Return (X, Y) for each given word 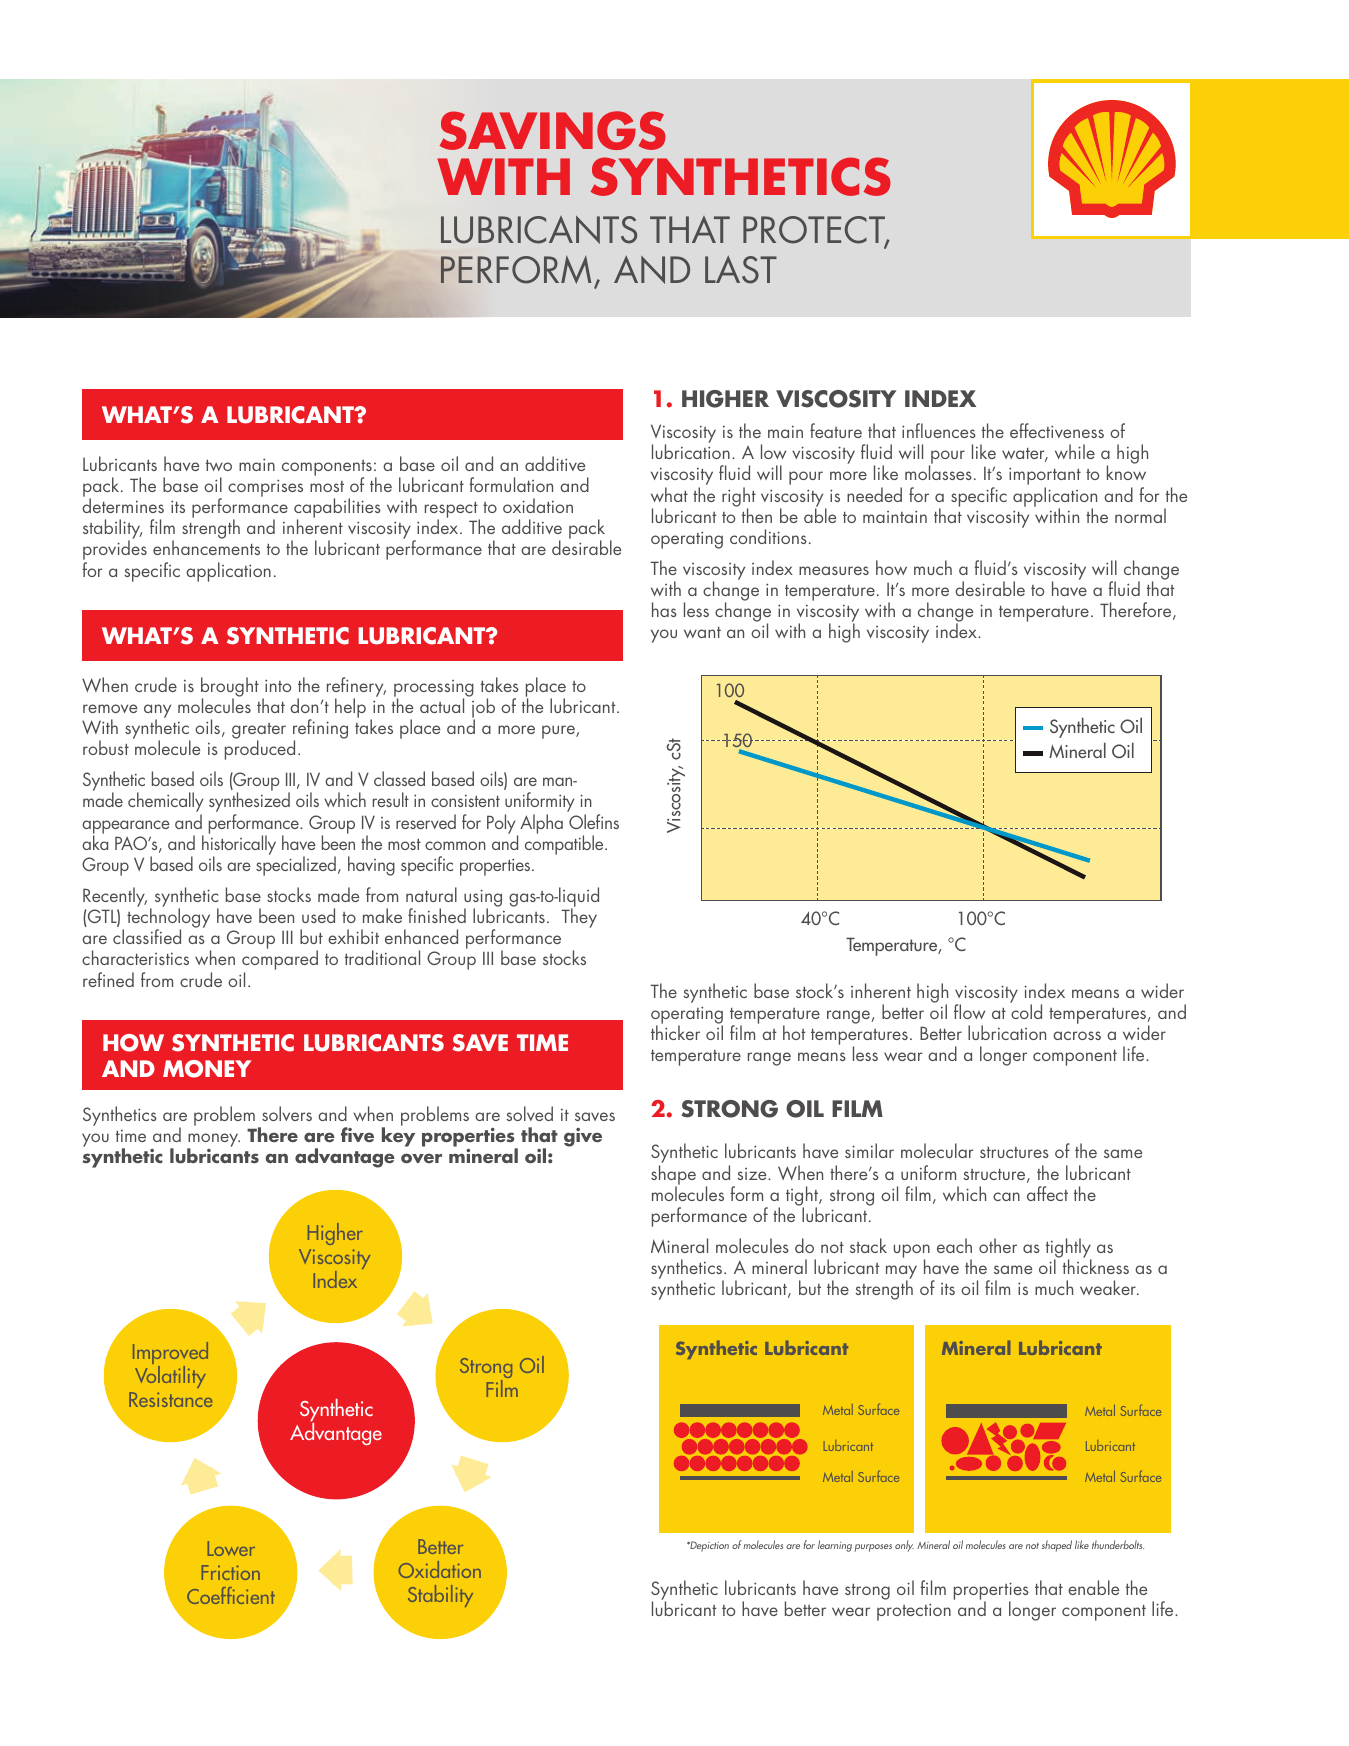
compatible (565, 844)
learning (835, 1546)
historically (239, 845)
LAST (741, 270)
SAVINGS (553, 130)
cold (1026, 1010)
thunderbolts (1118, 1544)
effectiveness (1057, 430)
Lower (231, 1548)
